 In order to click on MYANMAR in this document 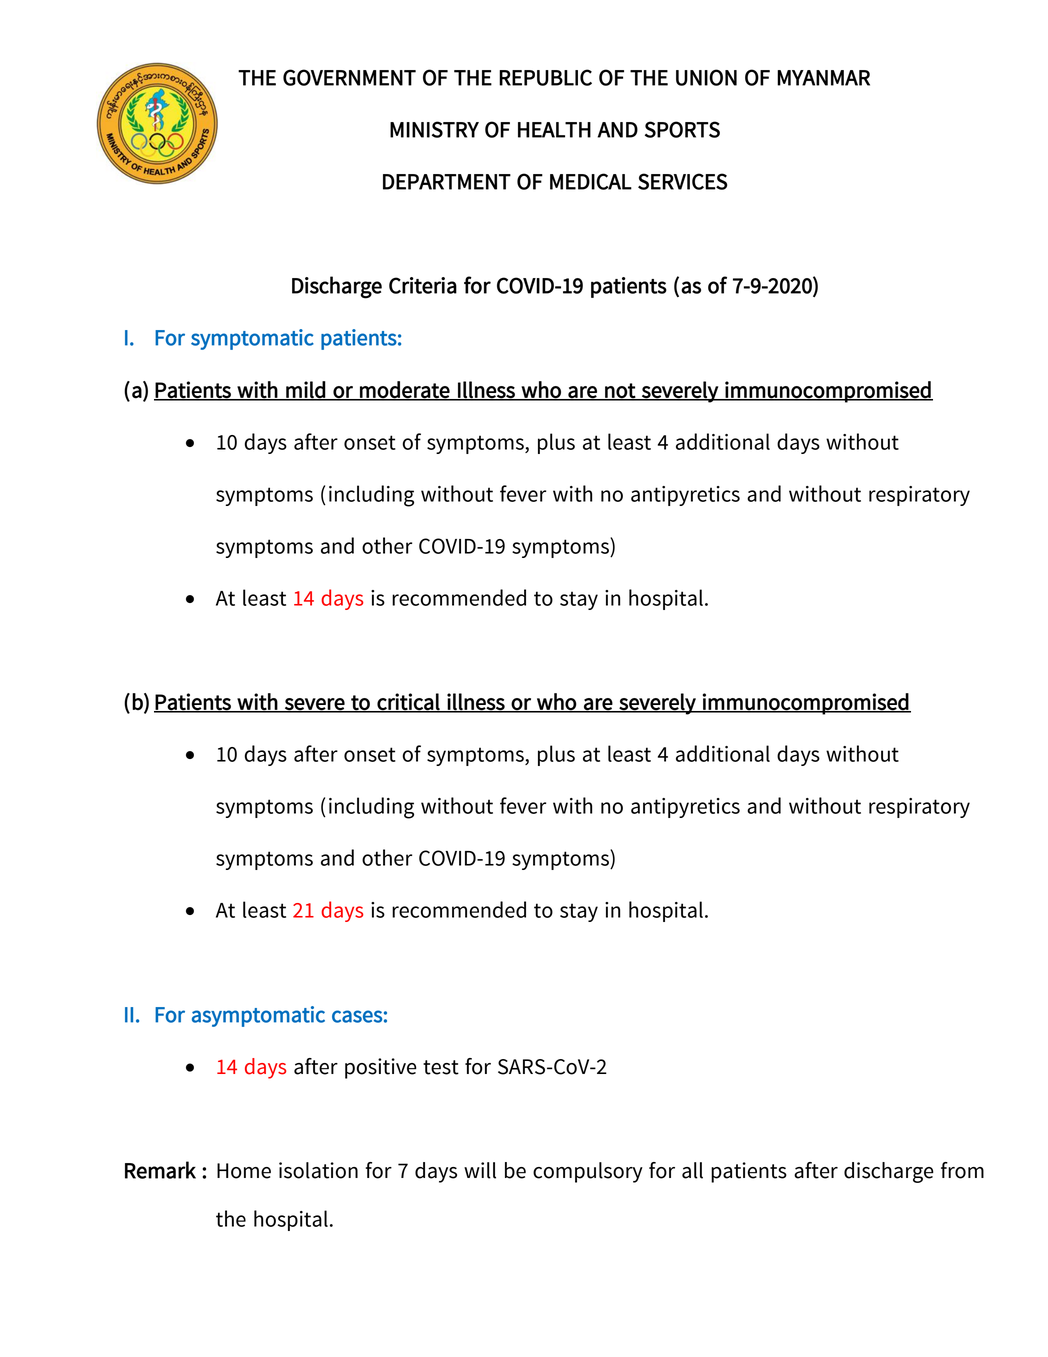, I will do `click(823, 78)`.
